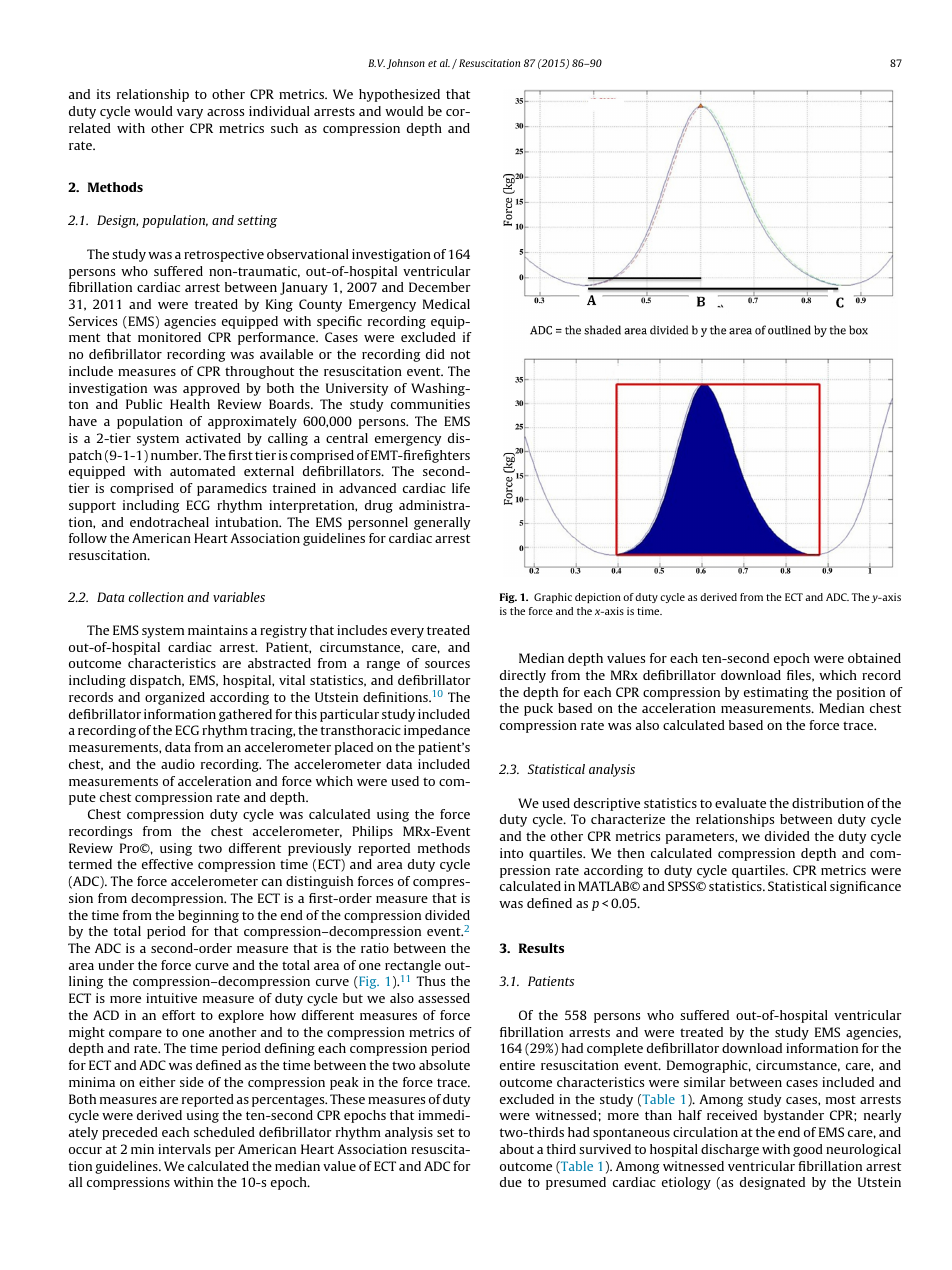 The width and height of the document is (952, 1270). What do you see at coordinates (808, 1150) in the document?
I see `good` at bounding box center [808, 1150].
